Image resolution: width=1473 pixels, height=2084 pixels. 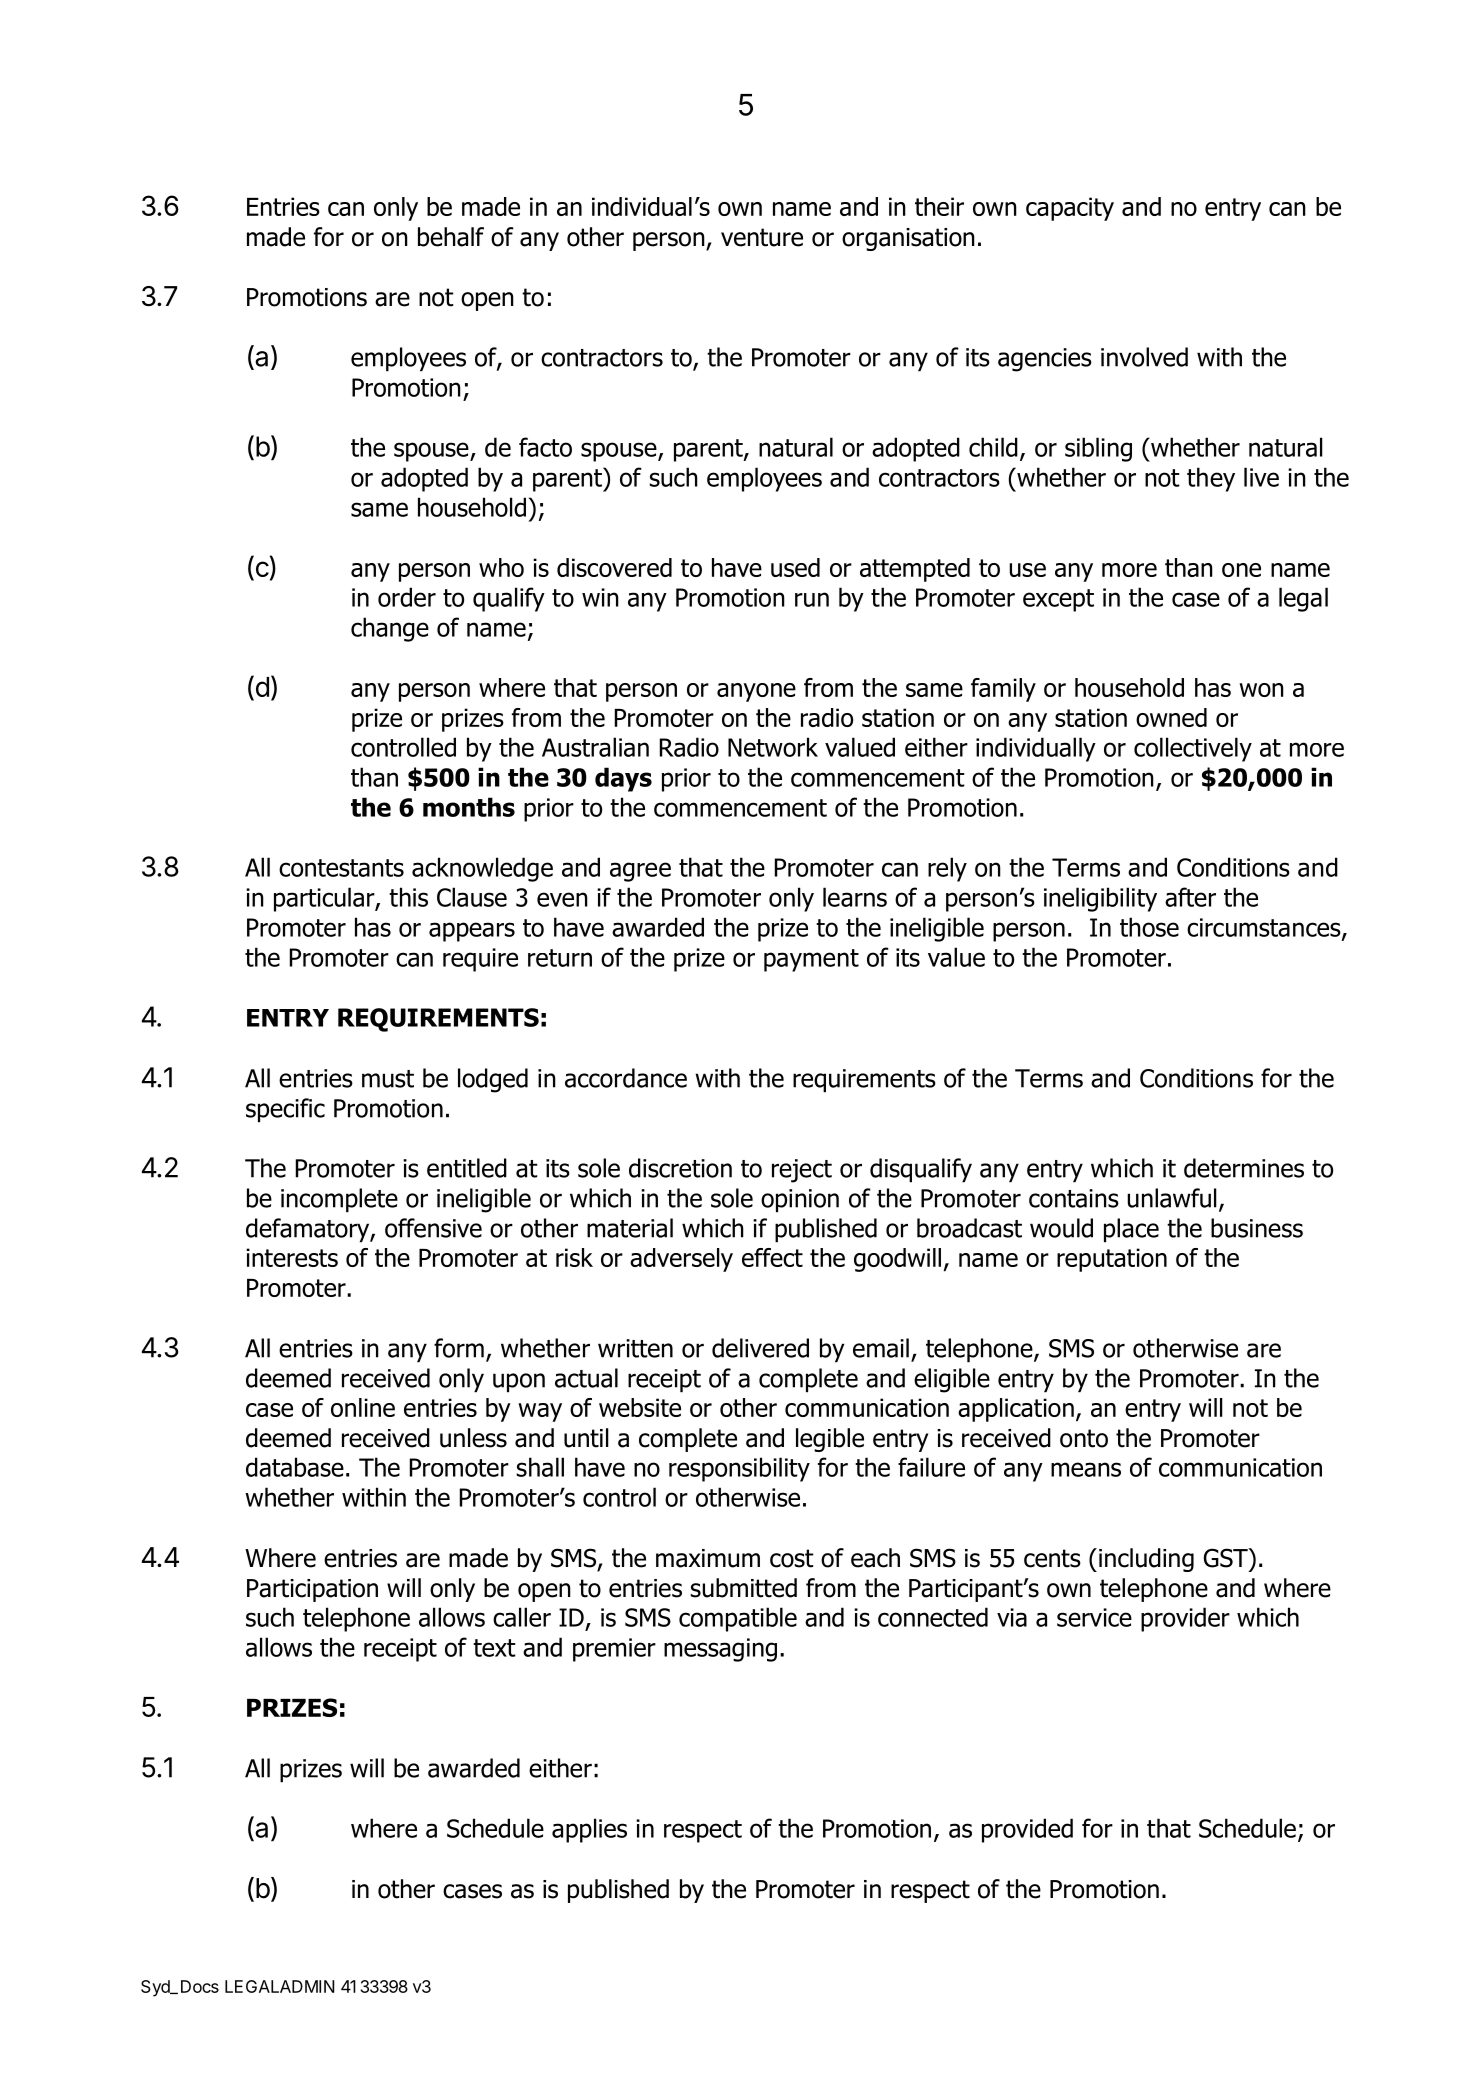 I want to click on behalf, so click(x=451, y=237).
